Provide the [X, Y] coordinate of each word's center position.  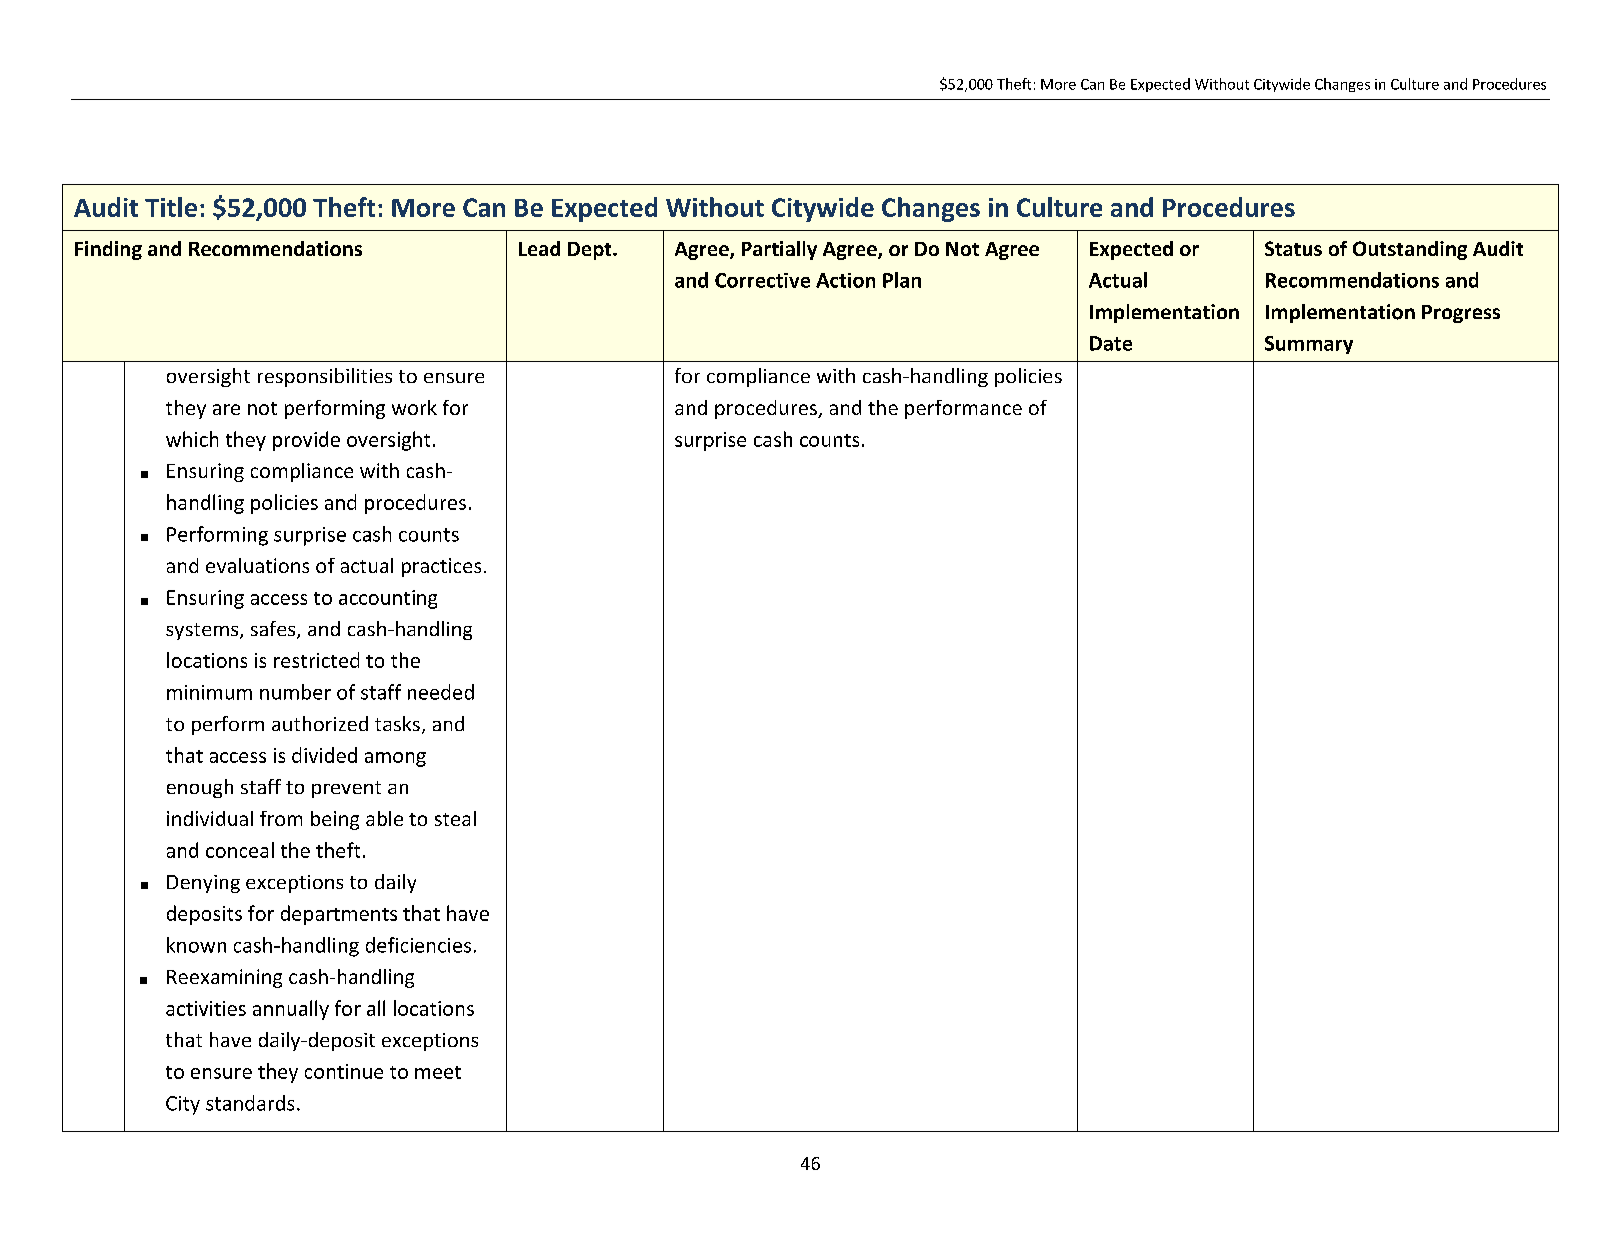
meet [438, 1072]
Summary [1309, 345]
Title [171, 207]
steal [455, 818]
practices [441, 567]
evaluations [257, 565]
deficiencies [418, 945]
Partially [779, 250]
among [395, 759]
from [281, 818]
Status [1293, 248]
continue [344, 1071]
